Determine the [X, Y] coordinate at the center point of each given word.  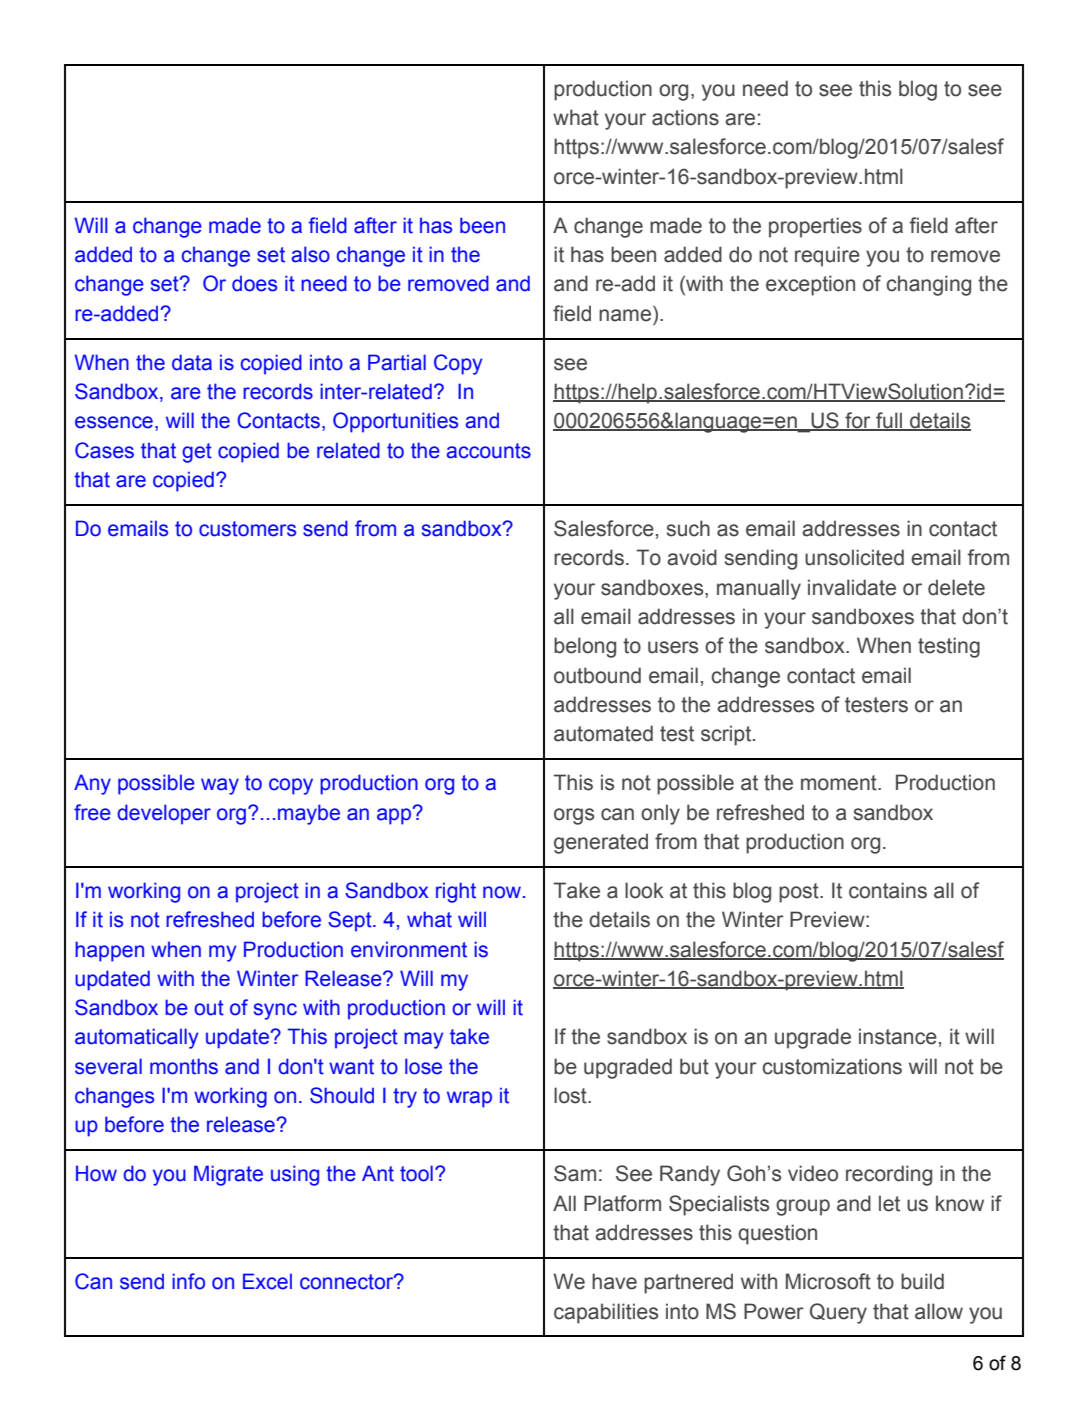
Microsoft [828, 1281]
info [188, 1281]
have [614, 1281]
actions [685, 117]
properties [815, 227]
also [311, 254]
